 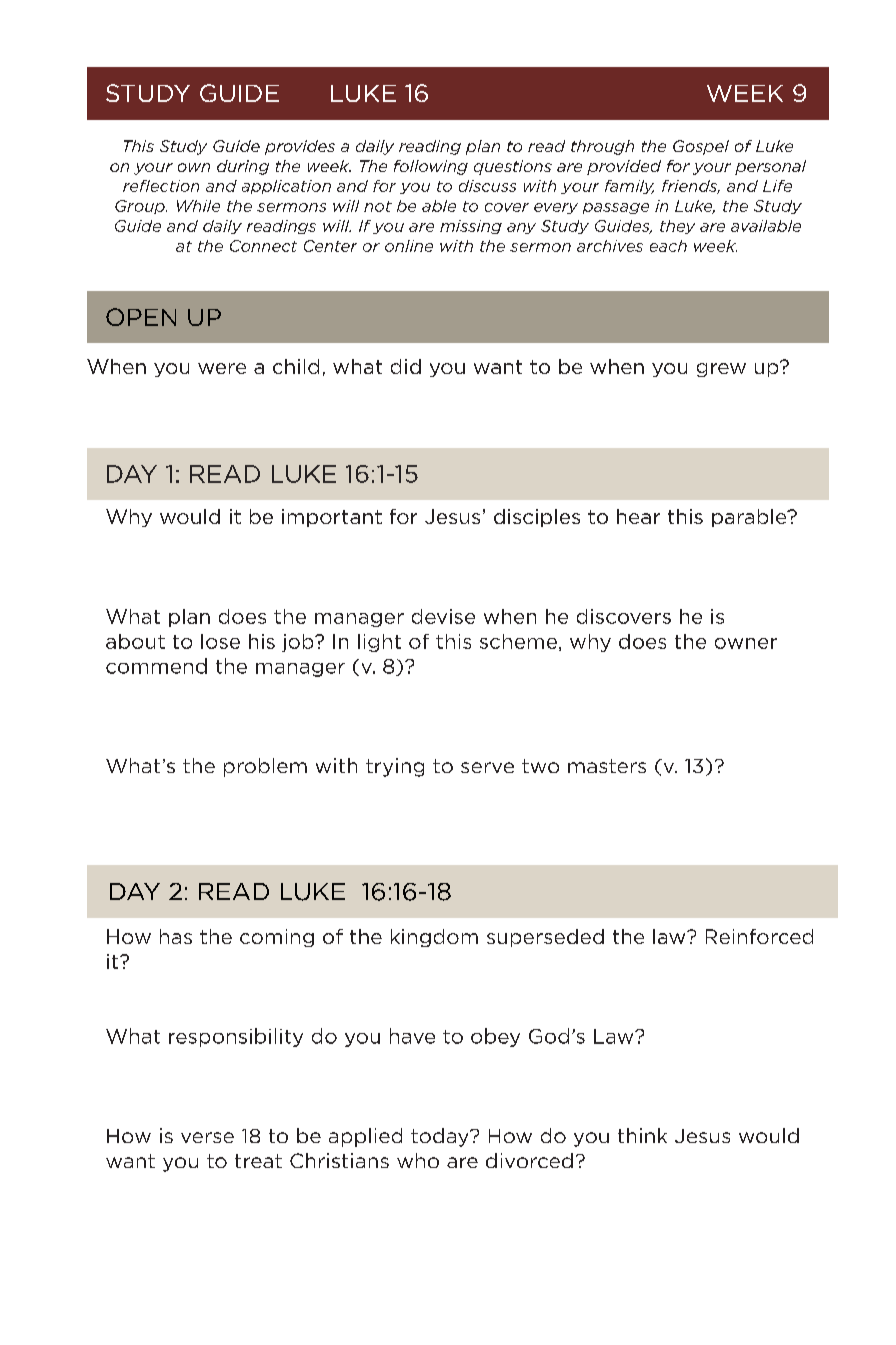 What do you see at coordinates (207, 1137) in the screenshot?
I see `verse` at bounding box center [207, 1137].
